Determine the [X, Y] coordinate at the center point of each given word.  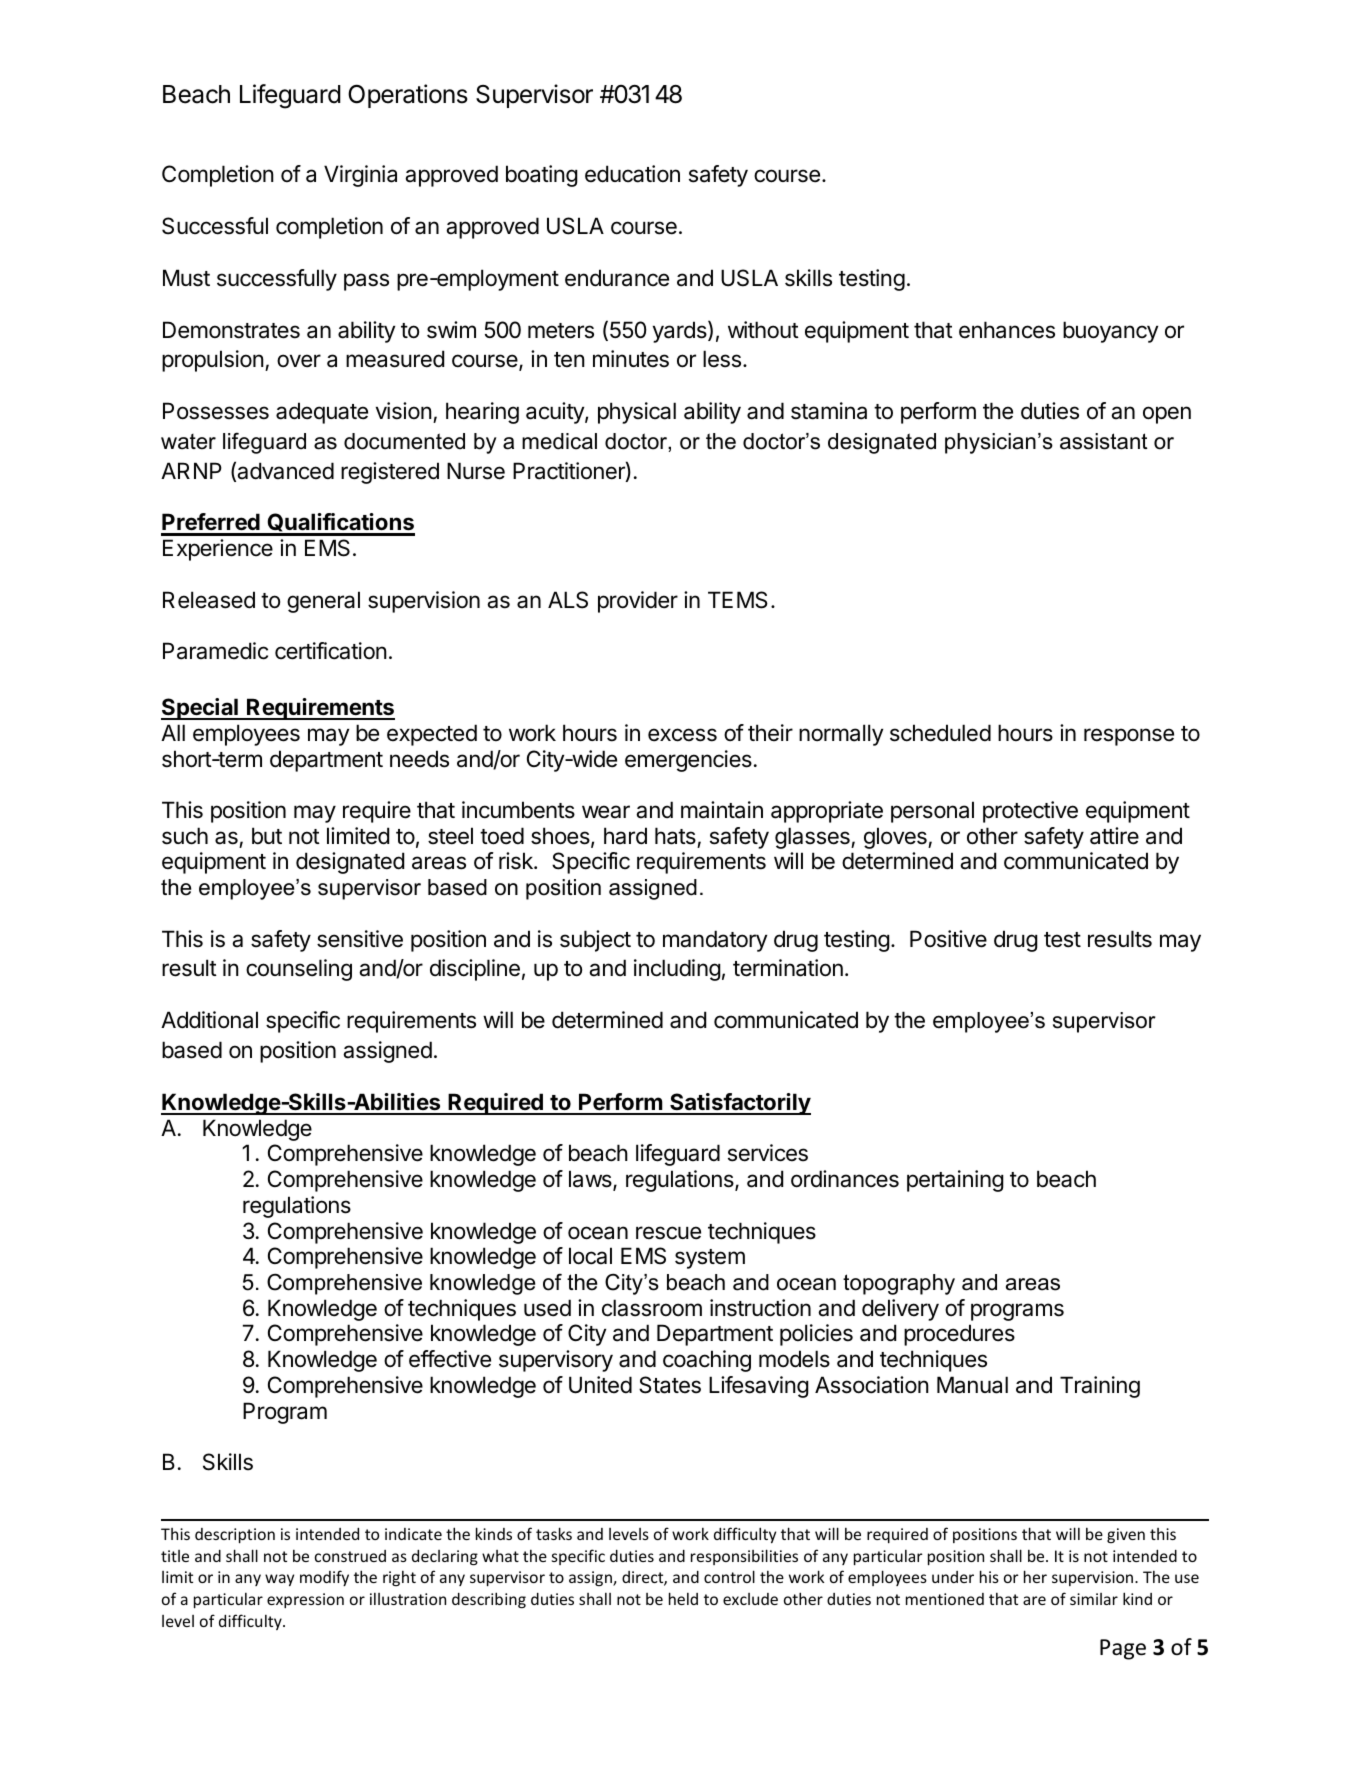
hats [675, 836]
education [632, 174]
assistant [1104, 441]
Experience [218, 550]
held [683, 1598]
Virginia [360, 176]
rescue [668, 1233]
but [267, 836]
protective [1030, 812]
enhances [1007, 330]
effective [450, 1359]
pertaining [955, 1181]
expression [305, 1600]
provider [638, 602]
